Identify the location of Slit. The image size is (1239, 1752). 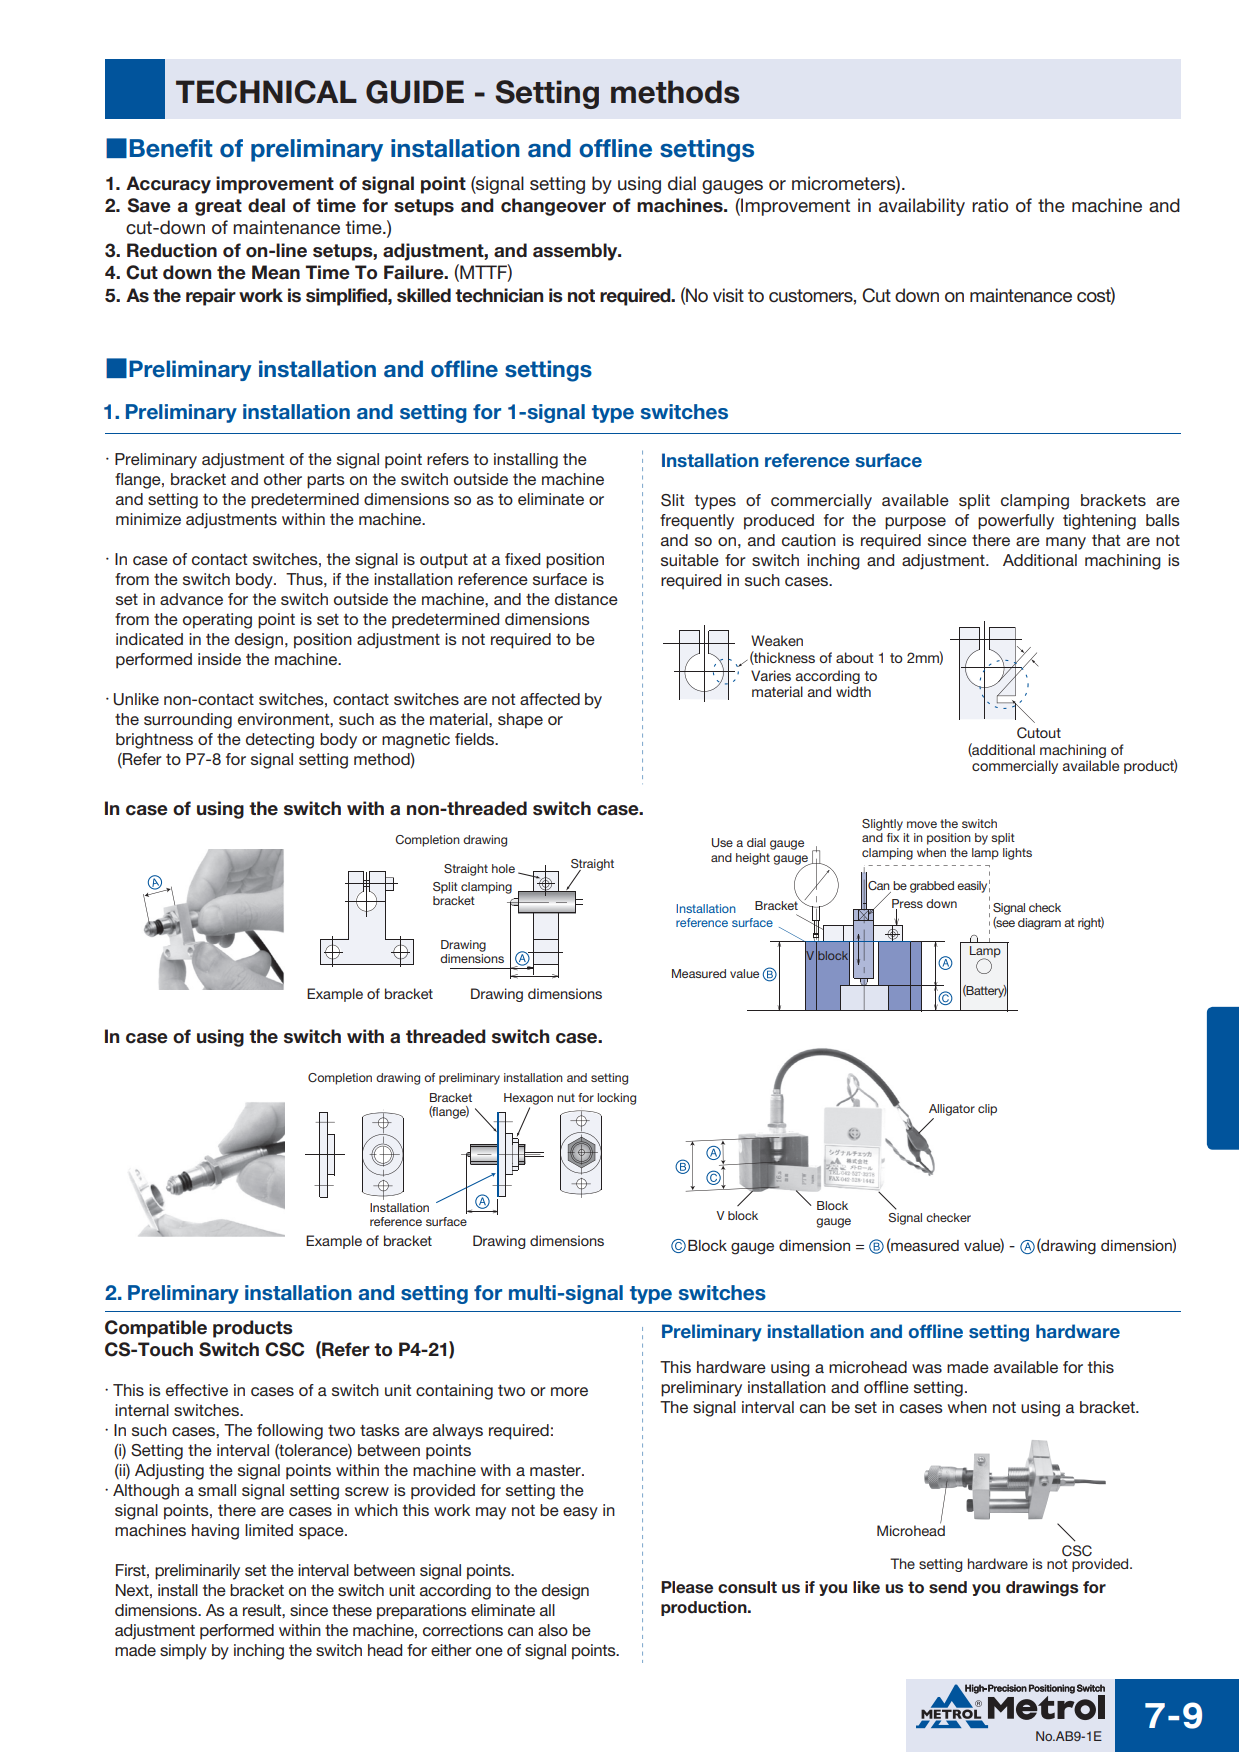
(672, 500).
